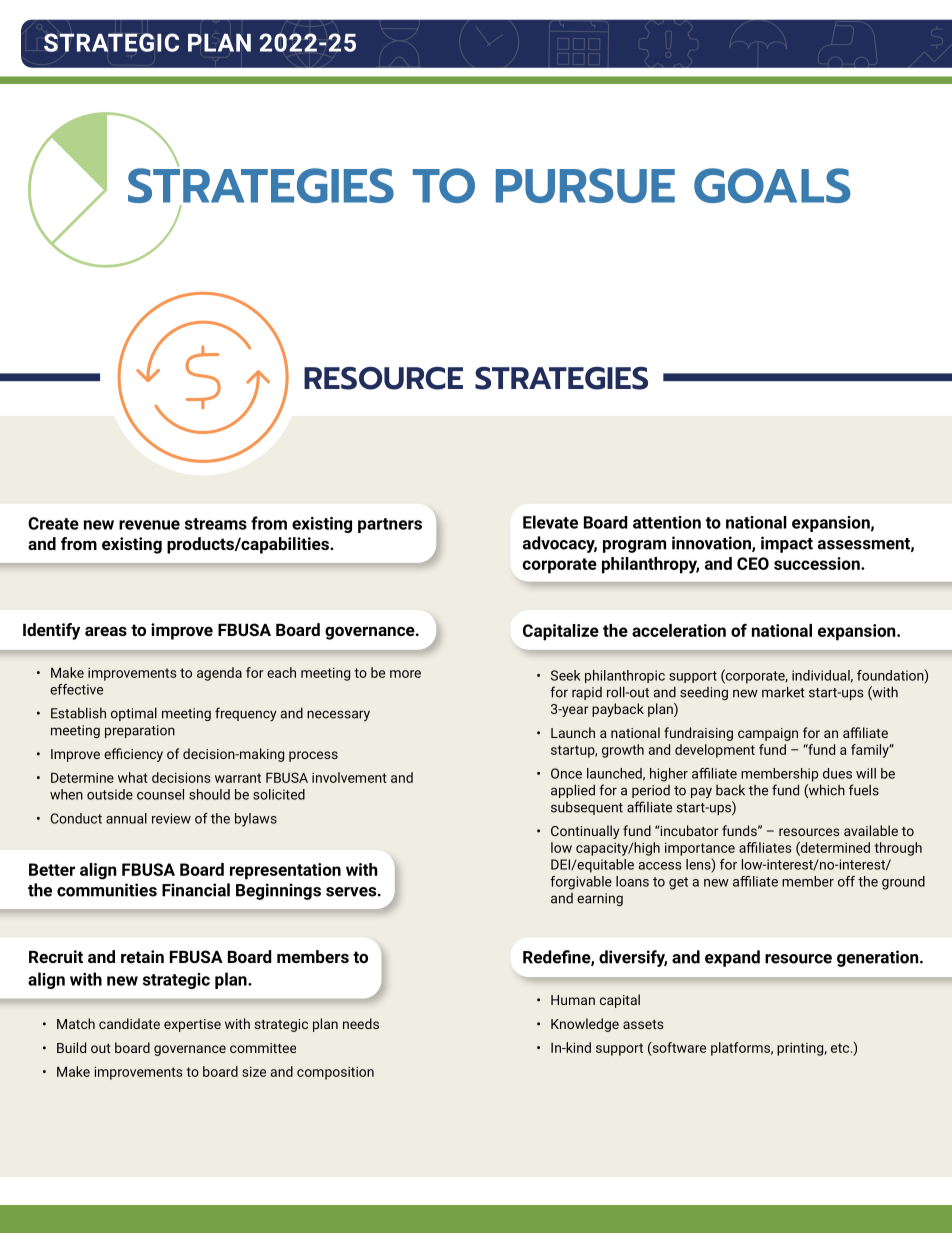 Image resolution: width=952 pixels, height=1233 pixels. What do you see at coordinates (871, 830) in the image?
I see `available` at bounding box center [871, 830].
